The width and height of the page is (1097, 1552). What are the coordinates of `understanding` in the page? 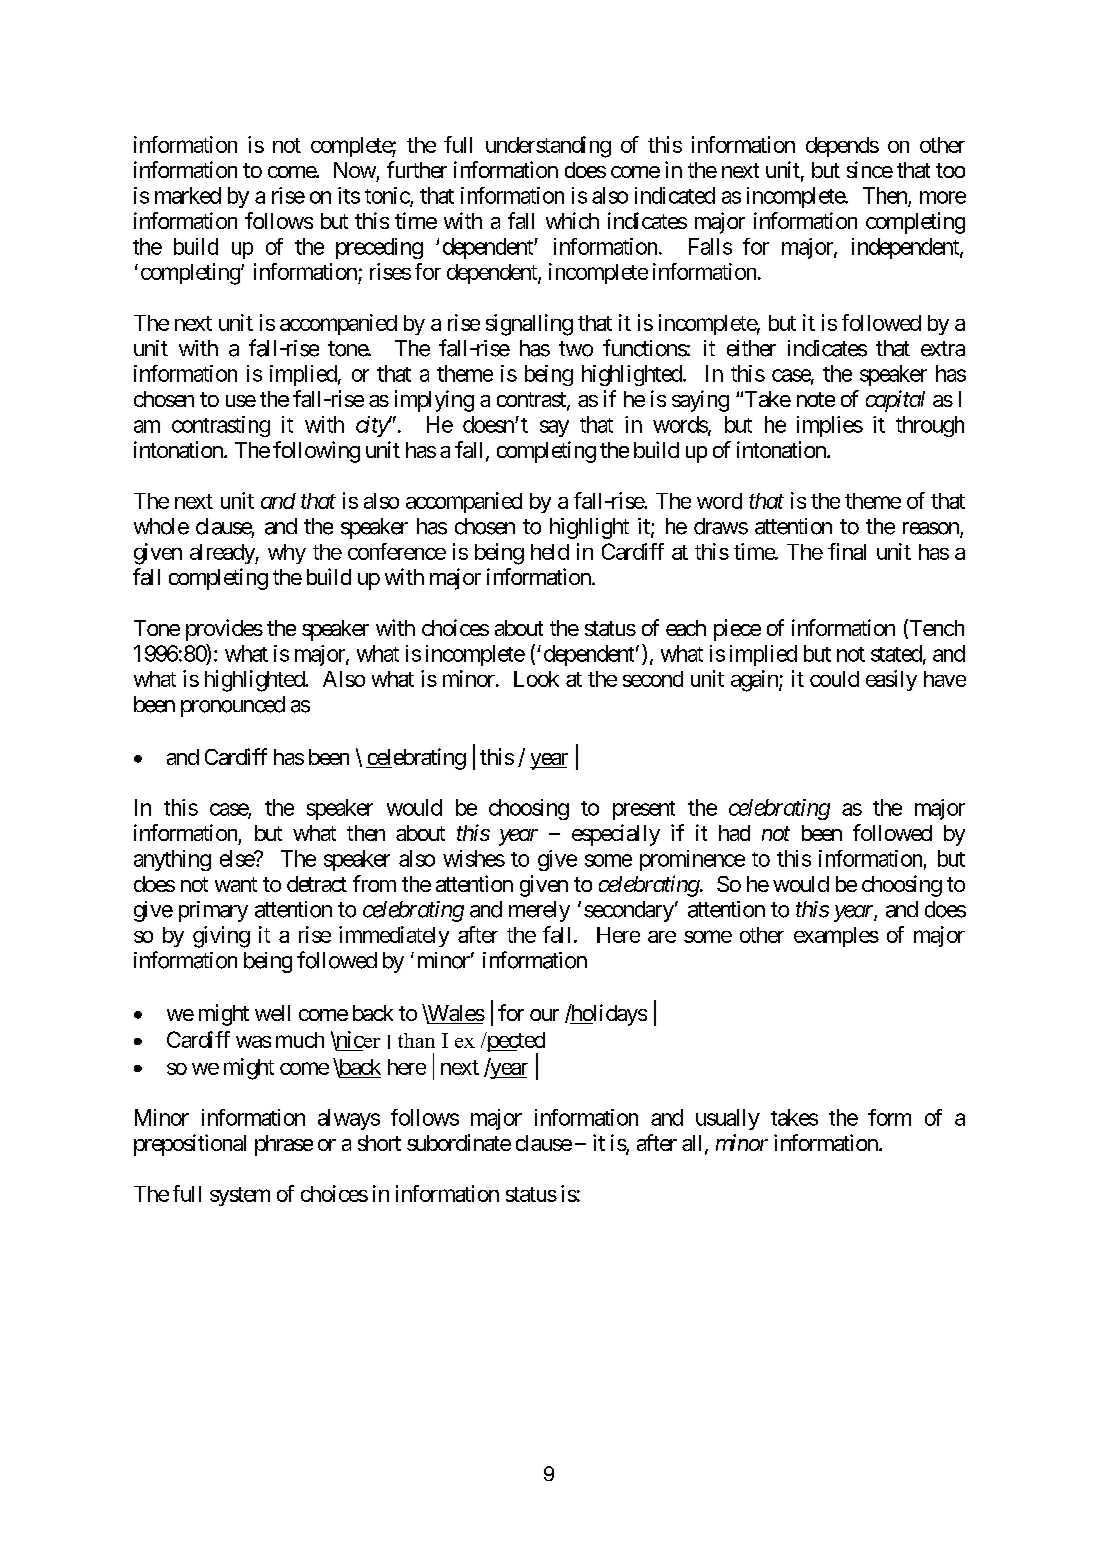 It's located at (548, 147).
